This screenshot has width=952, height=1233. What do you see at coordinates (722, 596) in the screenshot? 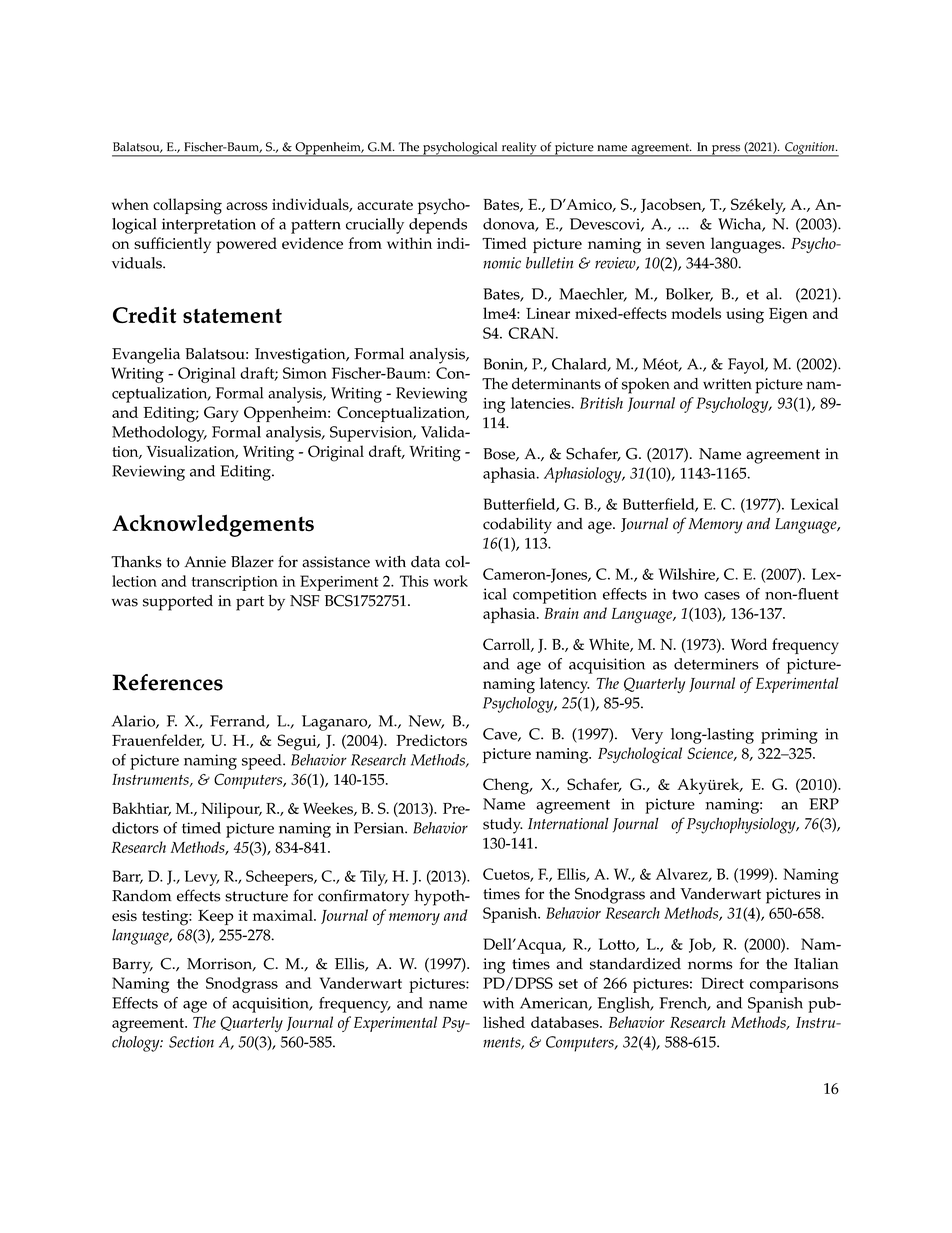
I see `cases` at bounding box center [722, 596].
